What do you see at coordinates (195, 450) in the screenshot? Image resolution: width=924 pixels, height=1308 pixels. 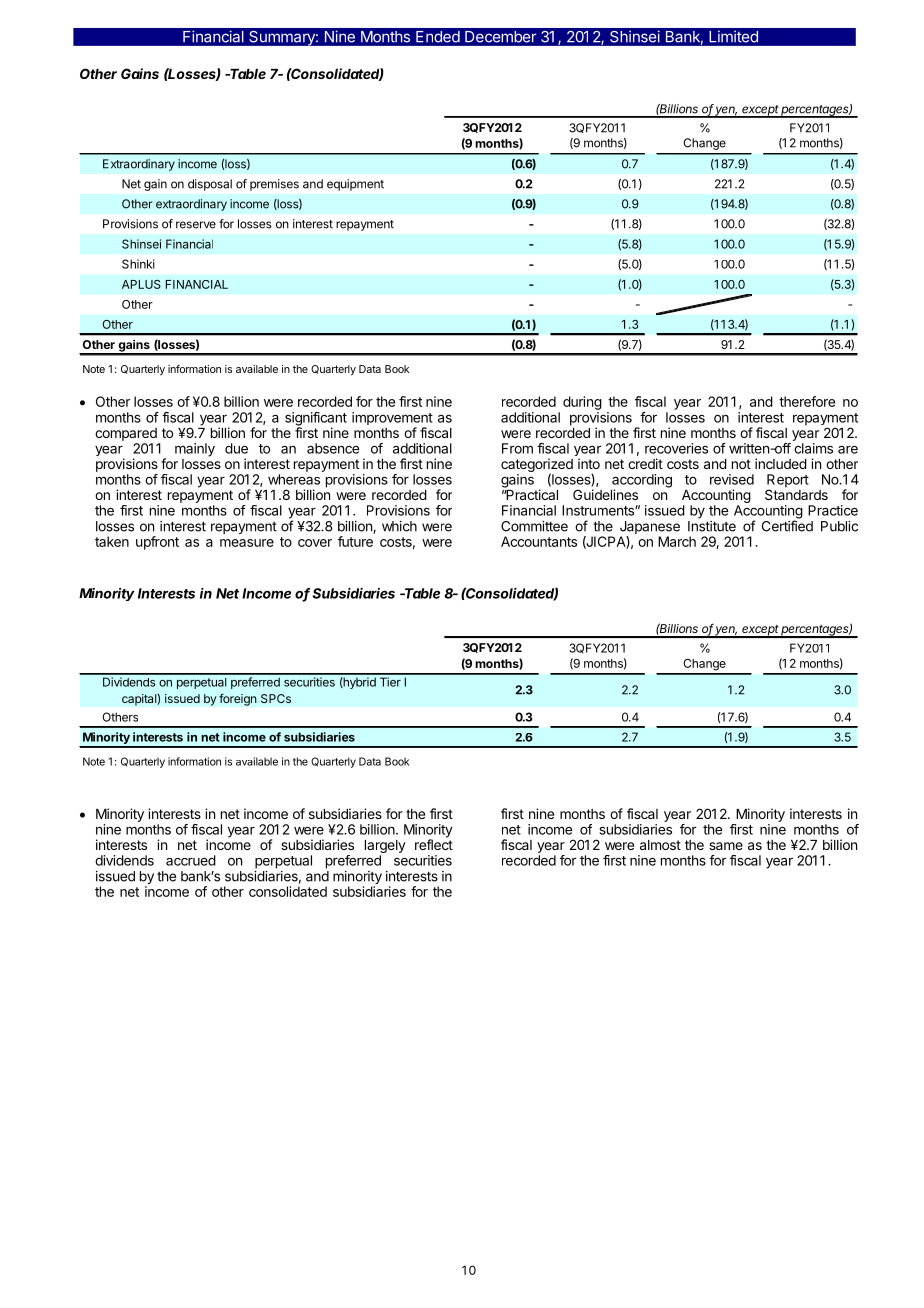 I see `mainly` at bounding box center [195, 450].
